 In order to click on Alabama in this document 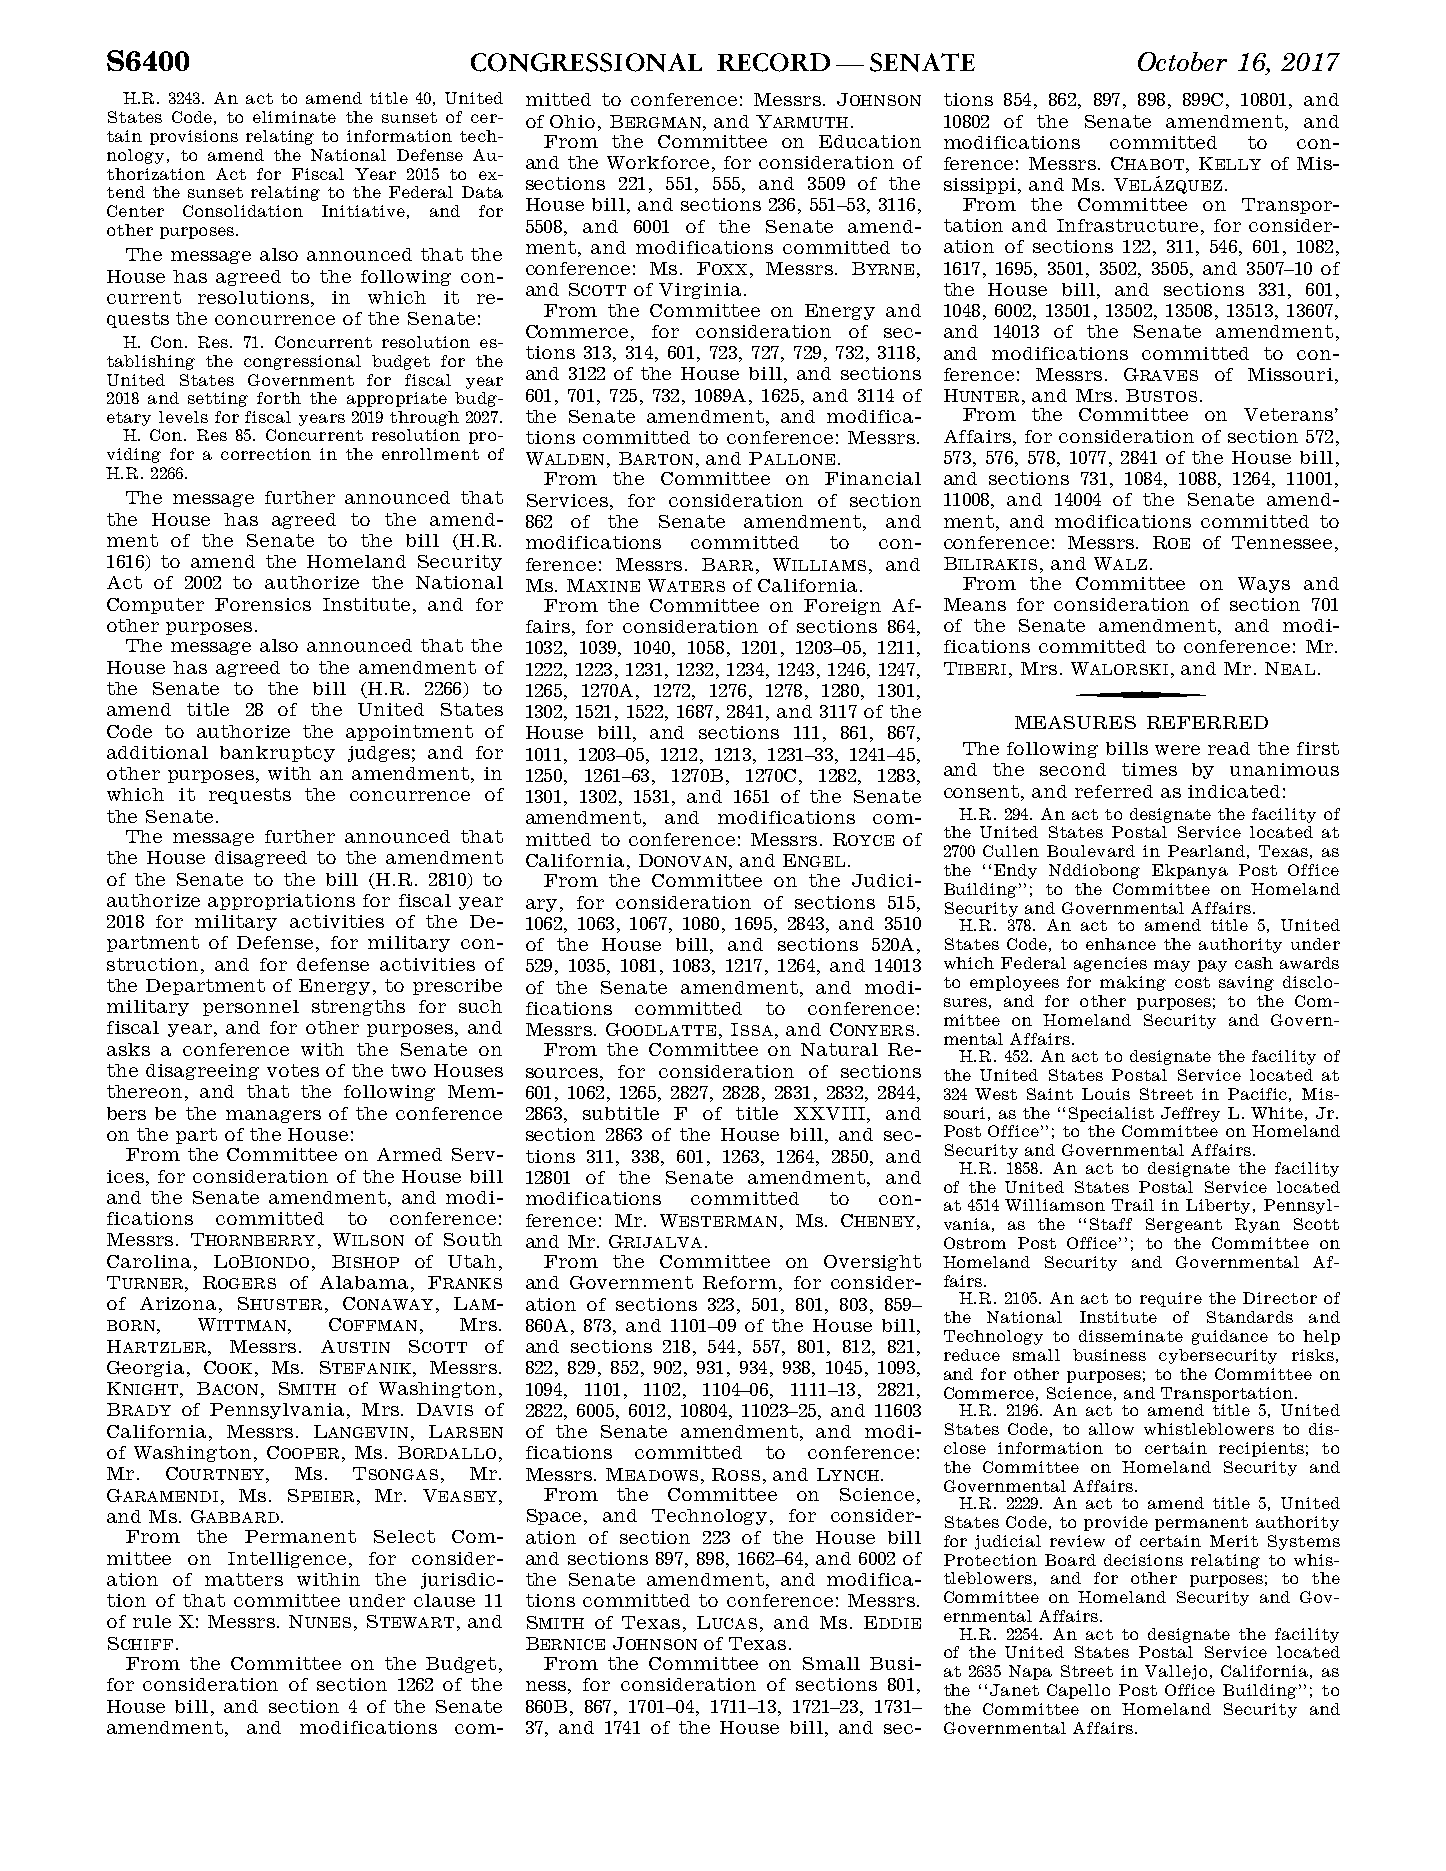, I will do `click(364, 1282)`.
